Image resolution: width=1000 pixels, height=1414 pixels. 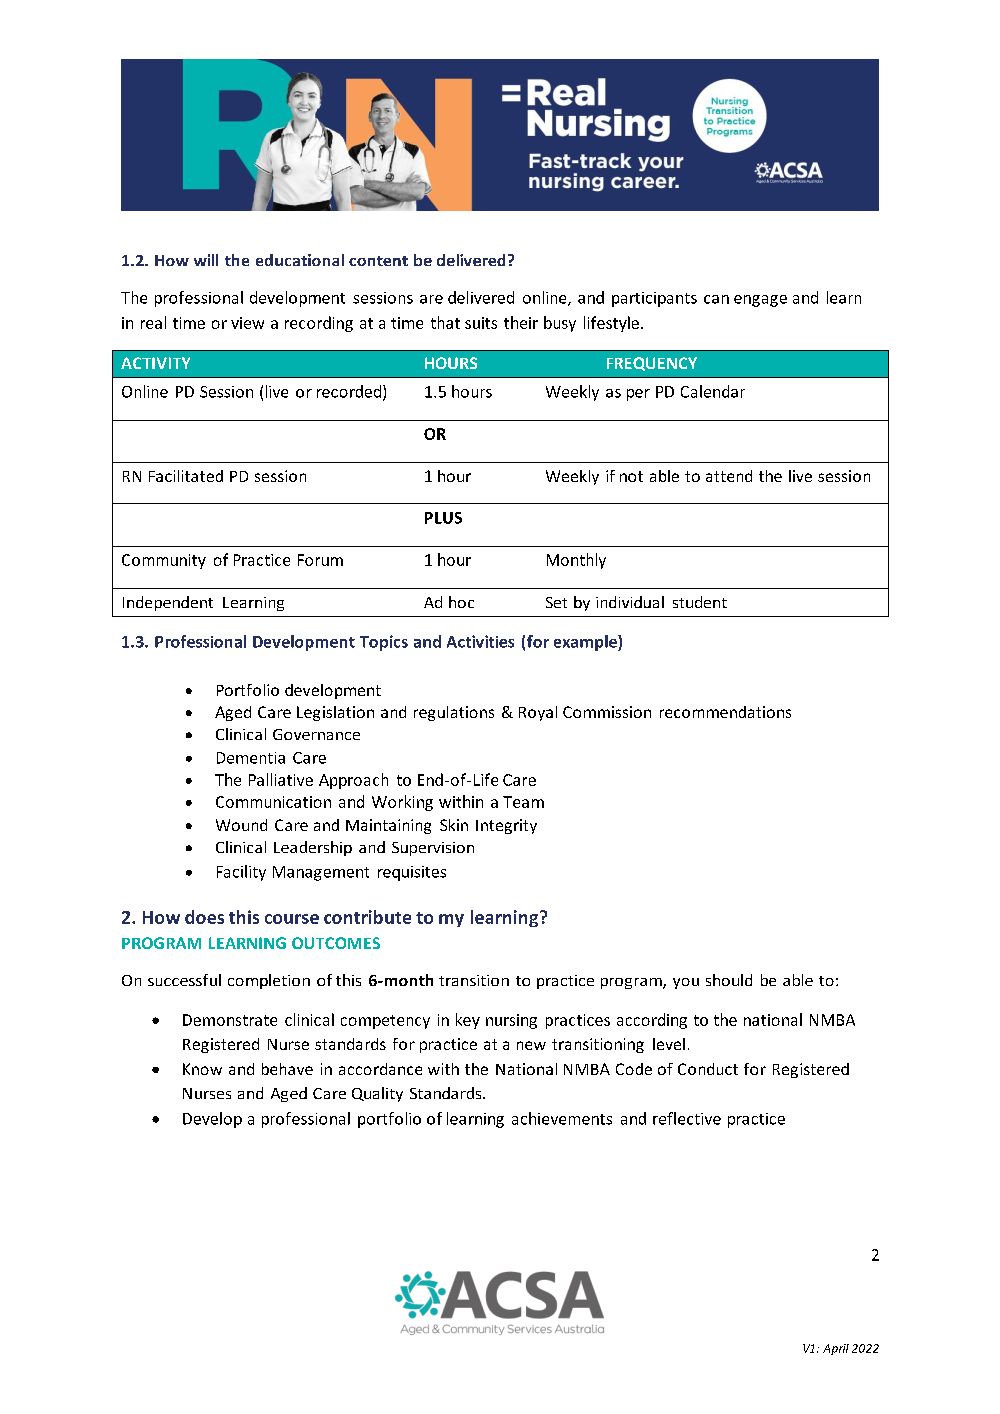 I want to click on reflective, so click(x=687, y=1118).
